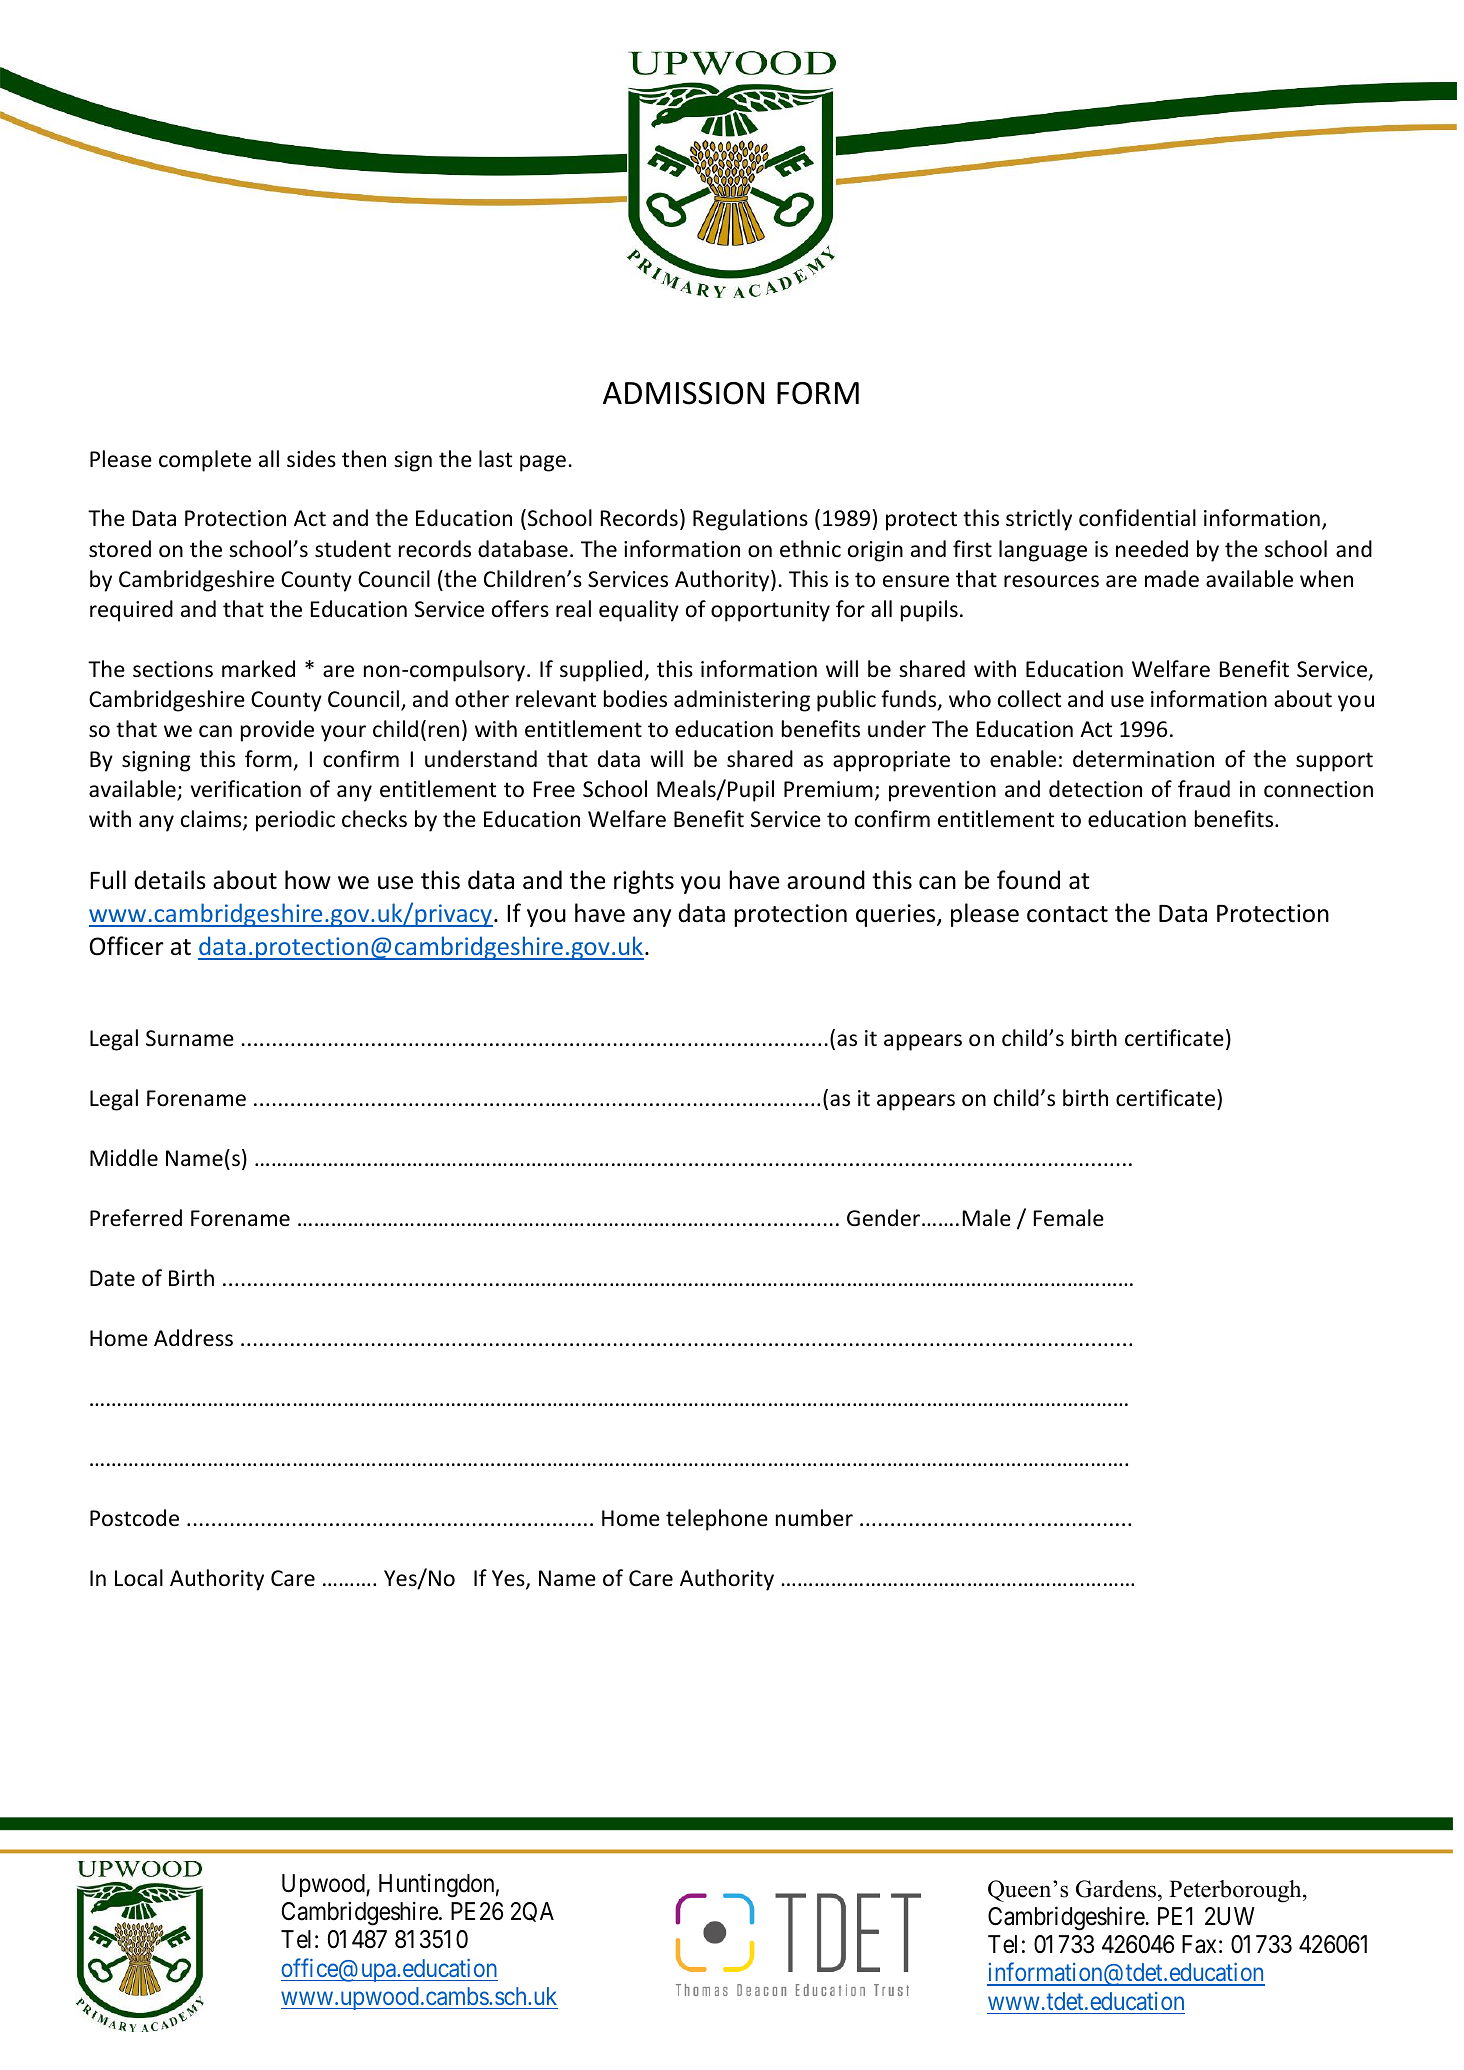  I want to click on Local, so click(139, 1578).
